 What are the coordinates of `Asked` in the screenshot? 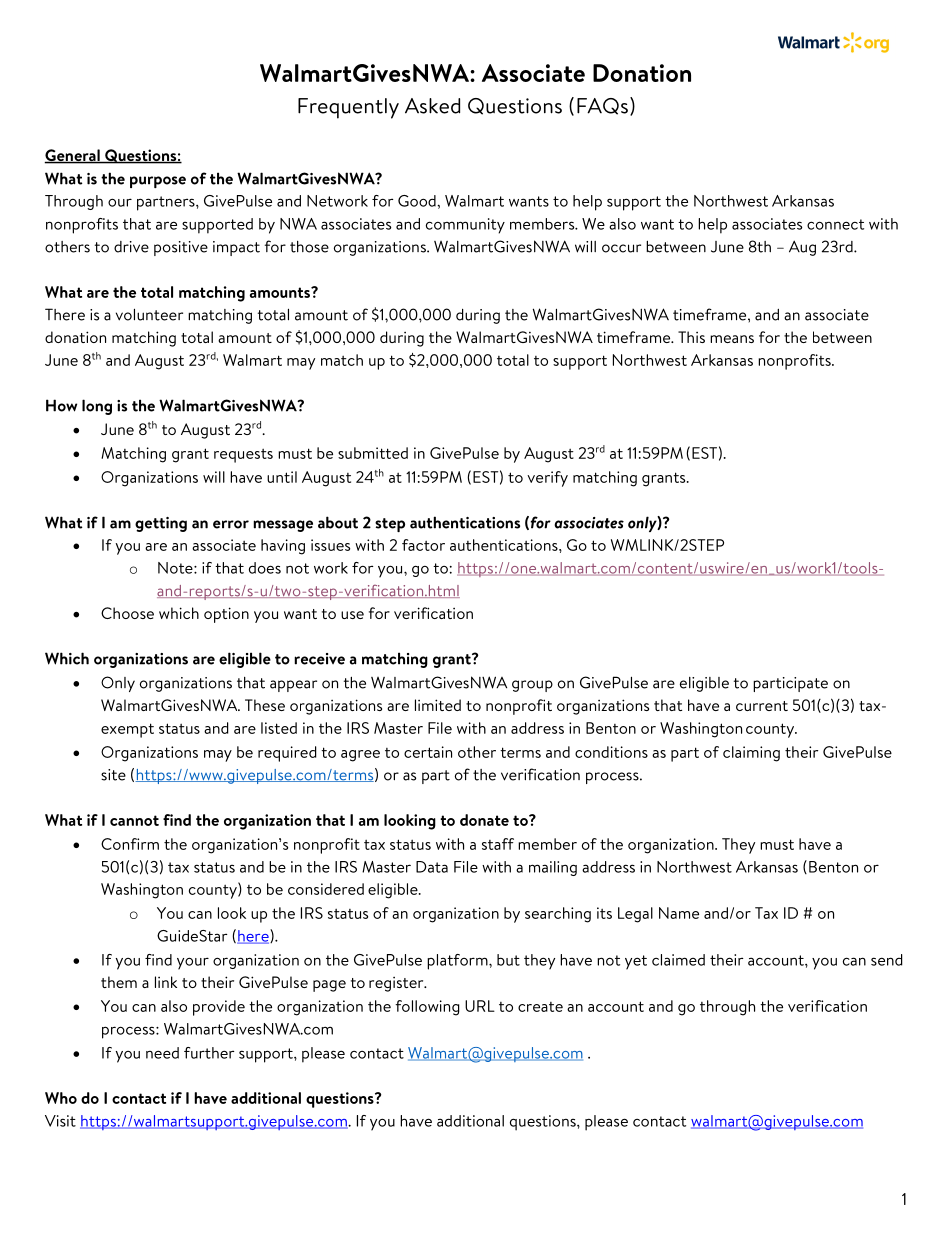 It's located at (432, 106).
